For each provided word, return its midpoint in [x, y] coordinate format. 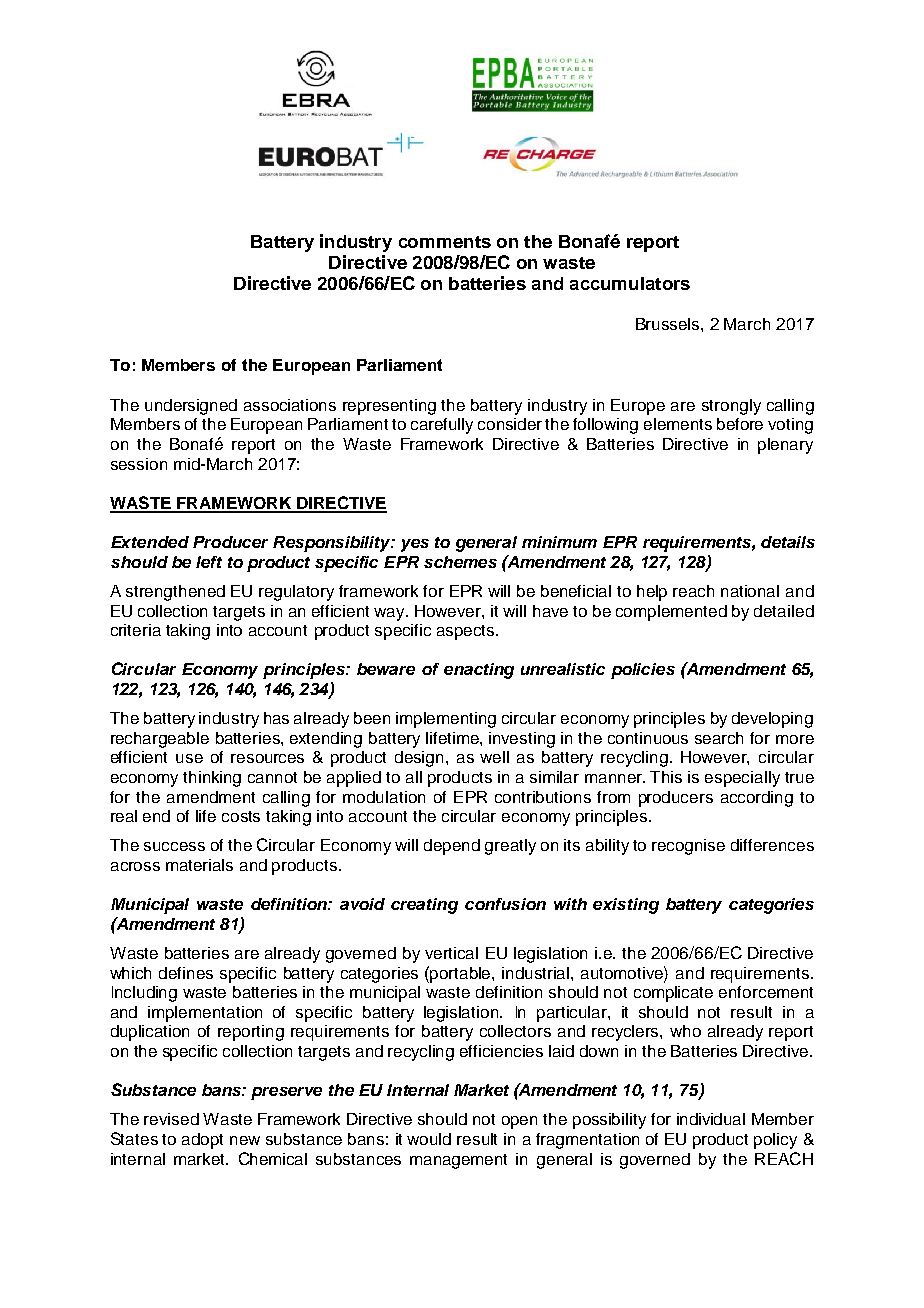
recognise [688, 847]
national [750, 591]
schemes [460, 562]
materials [199, 865]
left [209, 562]
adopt [202, 1141]
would [429, 1139]
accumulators [630, 283]
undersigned [191, 407]
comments [445, 242]
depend [452, 847]
